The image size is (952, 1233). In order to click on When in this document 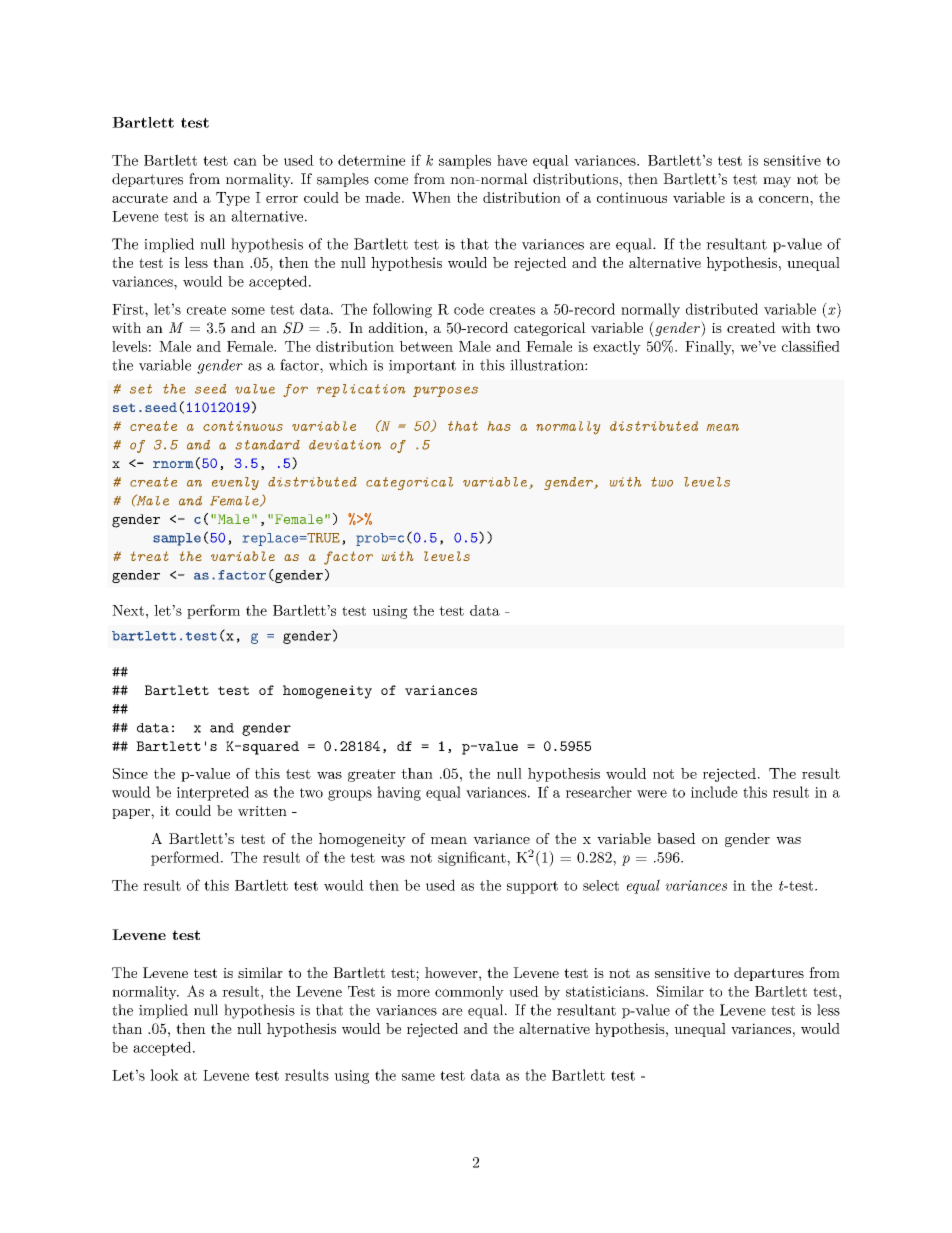, I will do `click(431, 197)`.
